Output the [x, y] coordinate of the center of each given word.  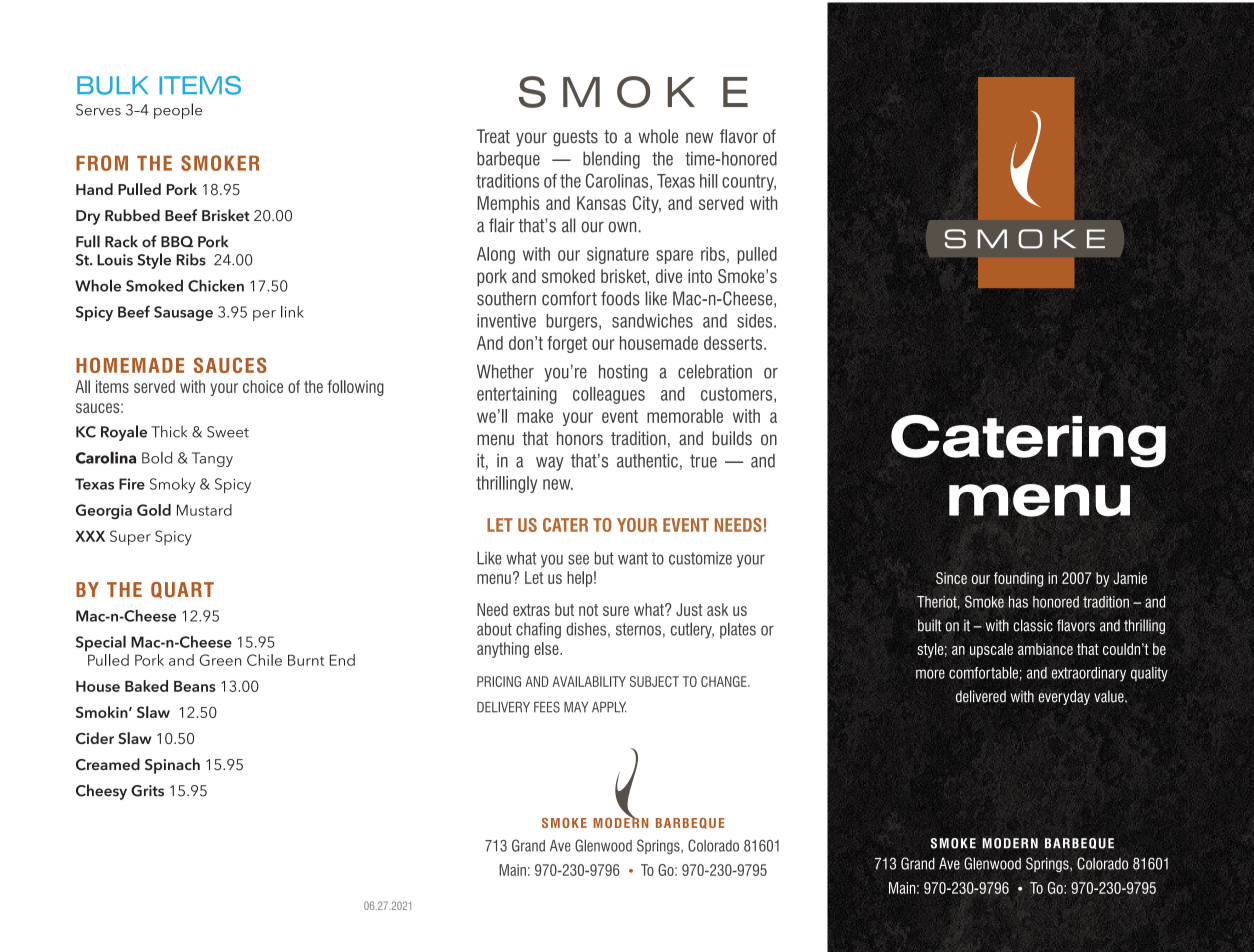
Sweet [228, 432]
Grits [147, 791]
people [178, 111]
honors [580, 438]
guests [575, 138]
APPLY [609, 707]
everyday [1064, 697]
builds [732, 438]
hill [708, 181]
